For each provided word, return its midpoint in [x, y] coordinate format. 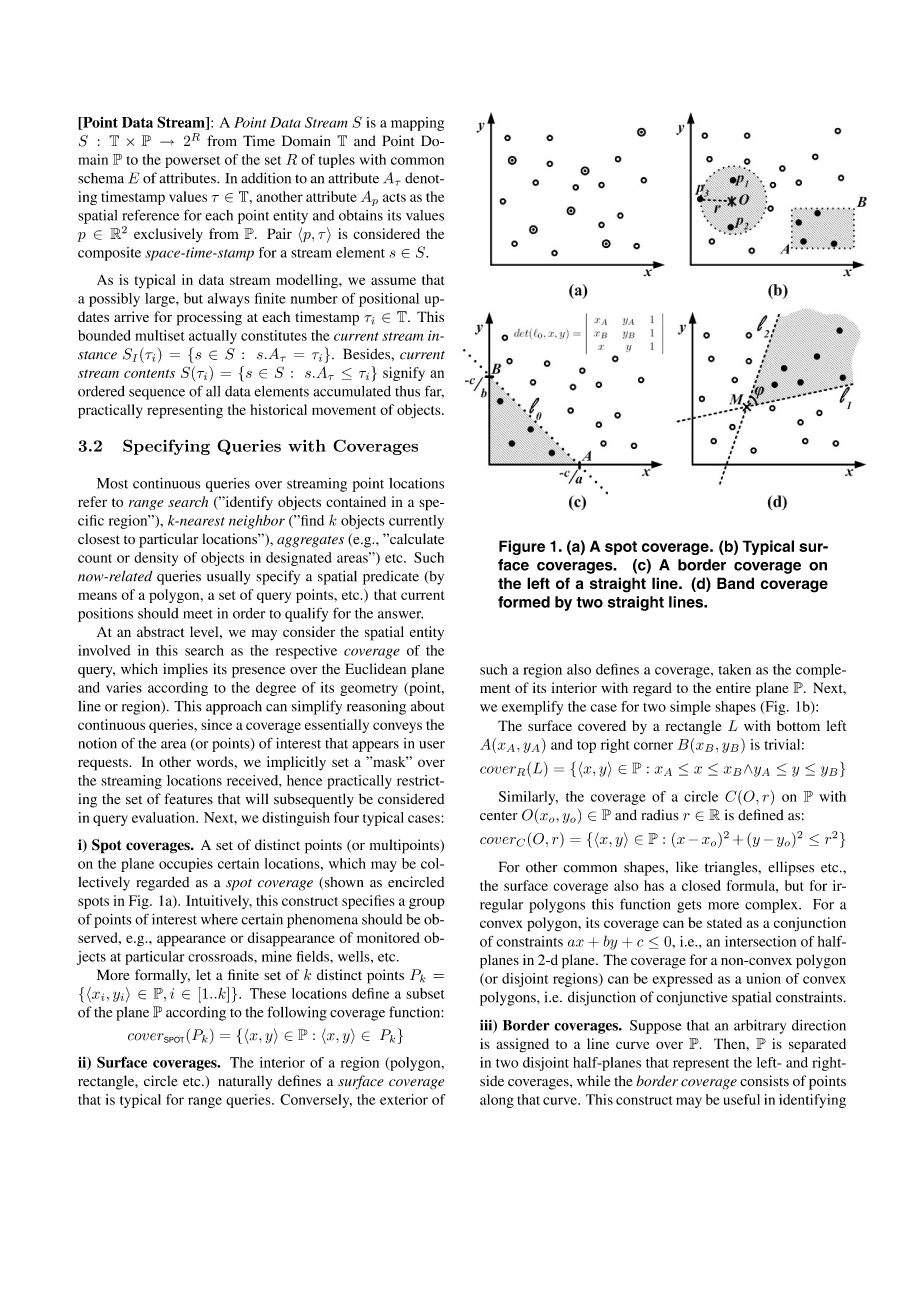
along [497, 1101]
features [188, 799]
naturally [245, 1082]
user [432, 745]
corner [653, 746]
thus [407, 391]
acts [394, 197]
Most [112, 483]
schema [101, 178]
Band [735, 583]
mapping [417, 124]
